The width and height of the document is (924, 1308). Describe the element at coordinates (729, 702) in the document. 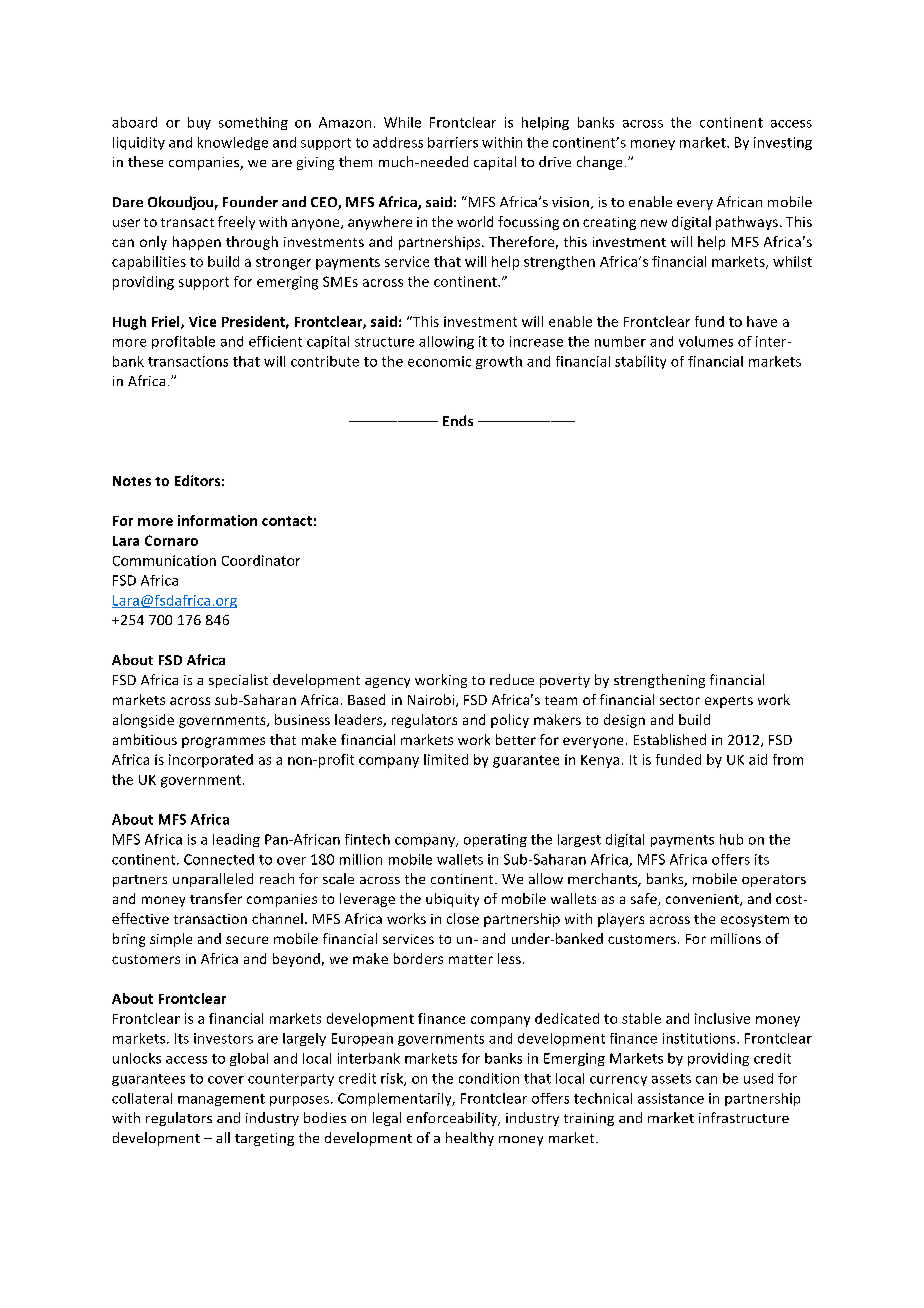

I see `experts` at that location.
